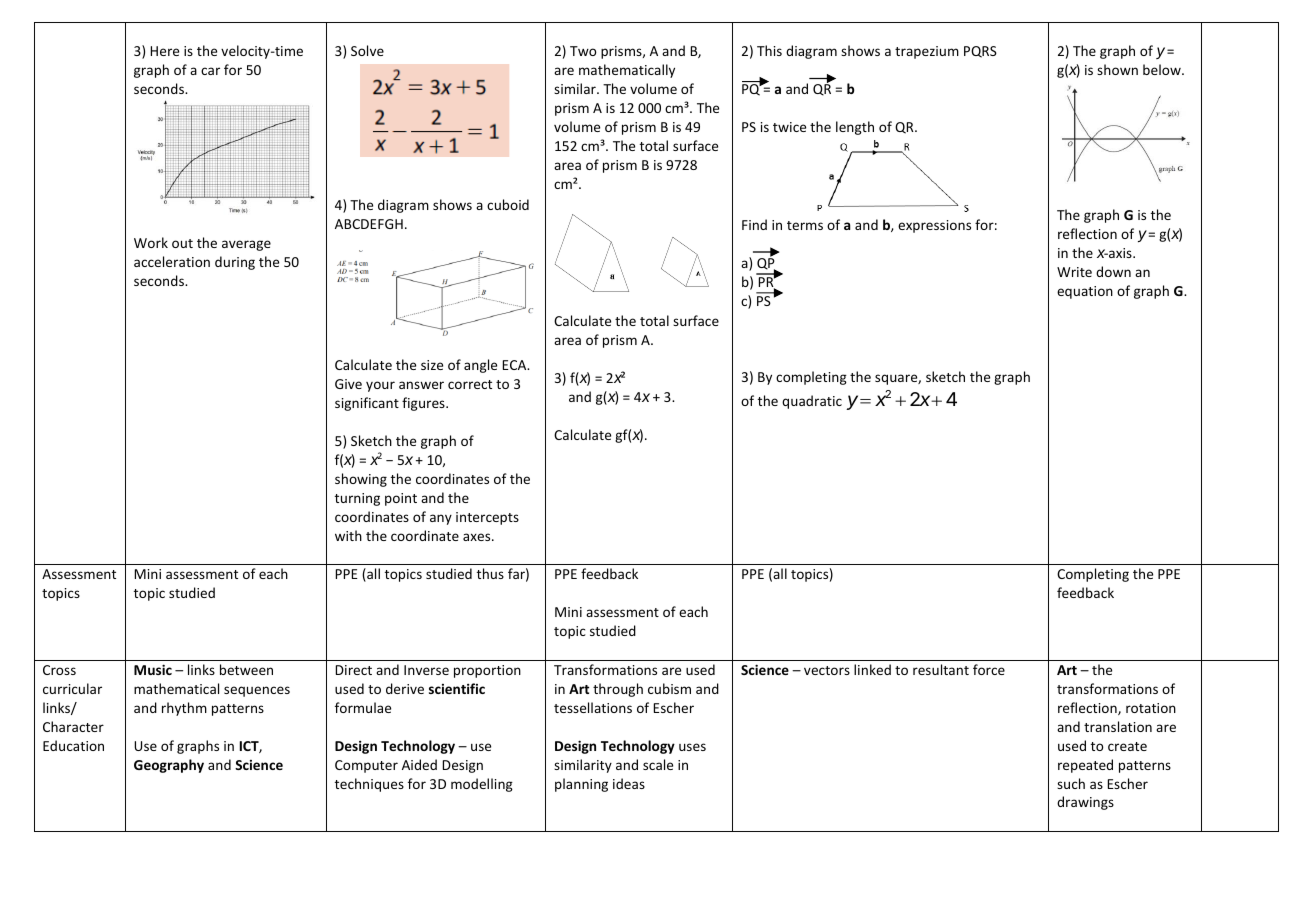  Describe the element at coordinates (583, 51) in the screenshot. I see `Two` at that location.
